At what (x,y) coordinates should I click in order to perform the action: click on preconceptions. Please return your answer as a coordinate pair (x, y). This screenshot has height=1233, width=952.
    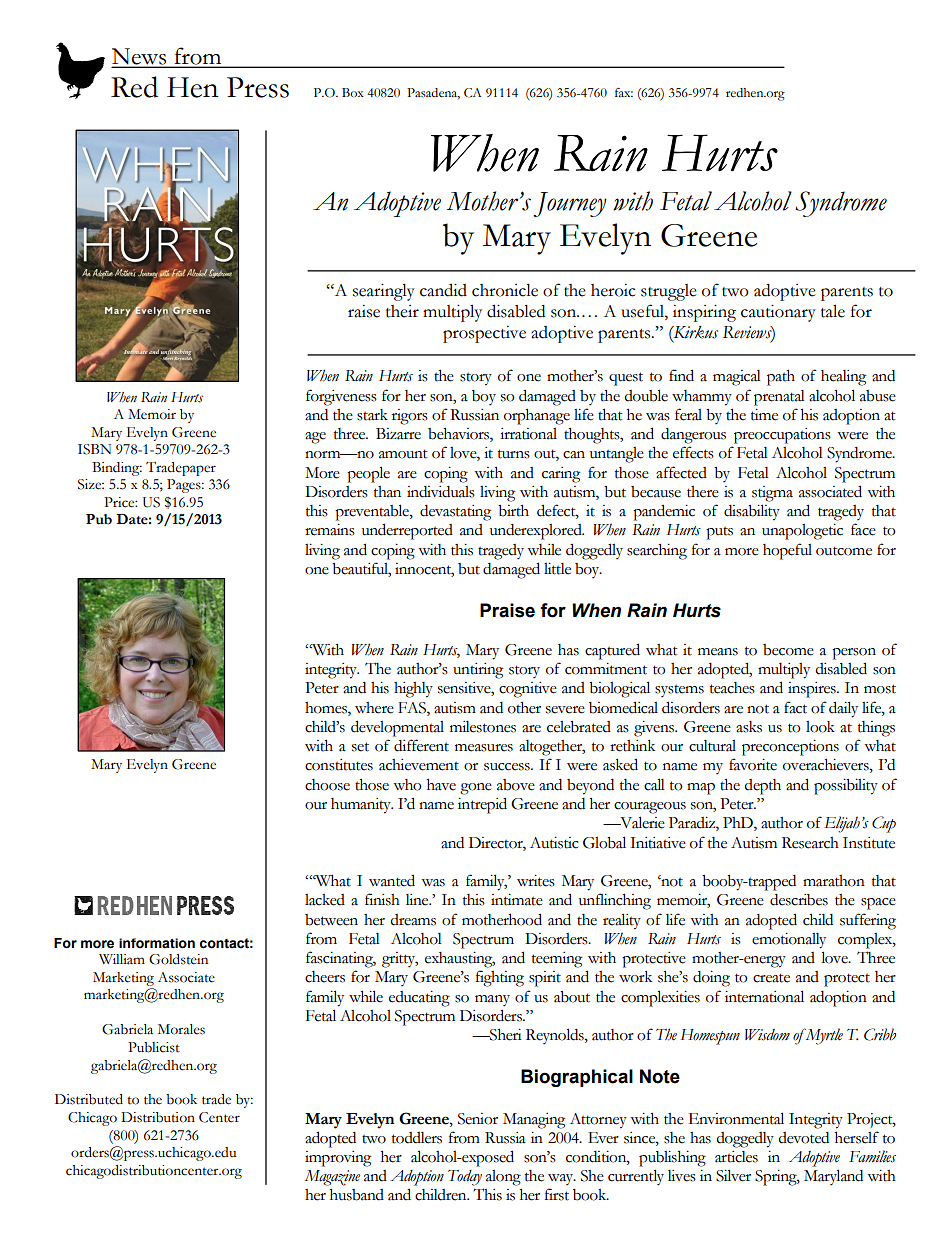
    Looking at the image, I should click on (790, 748).
